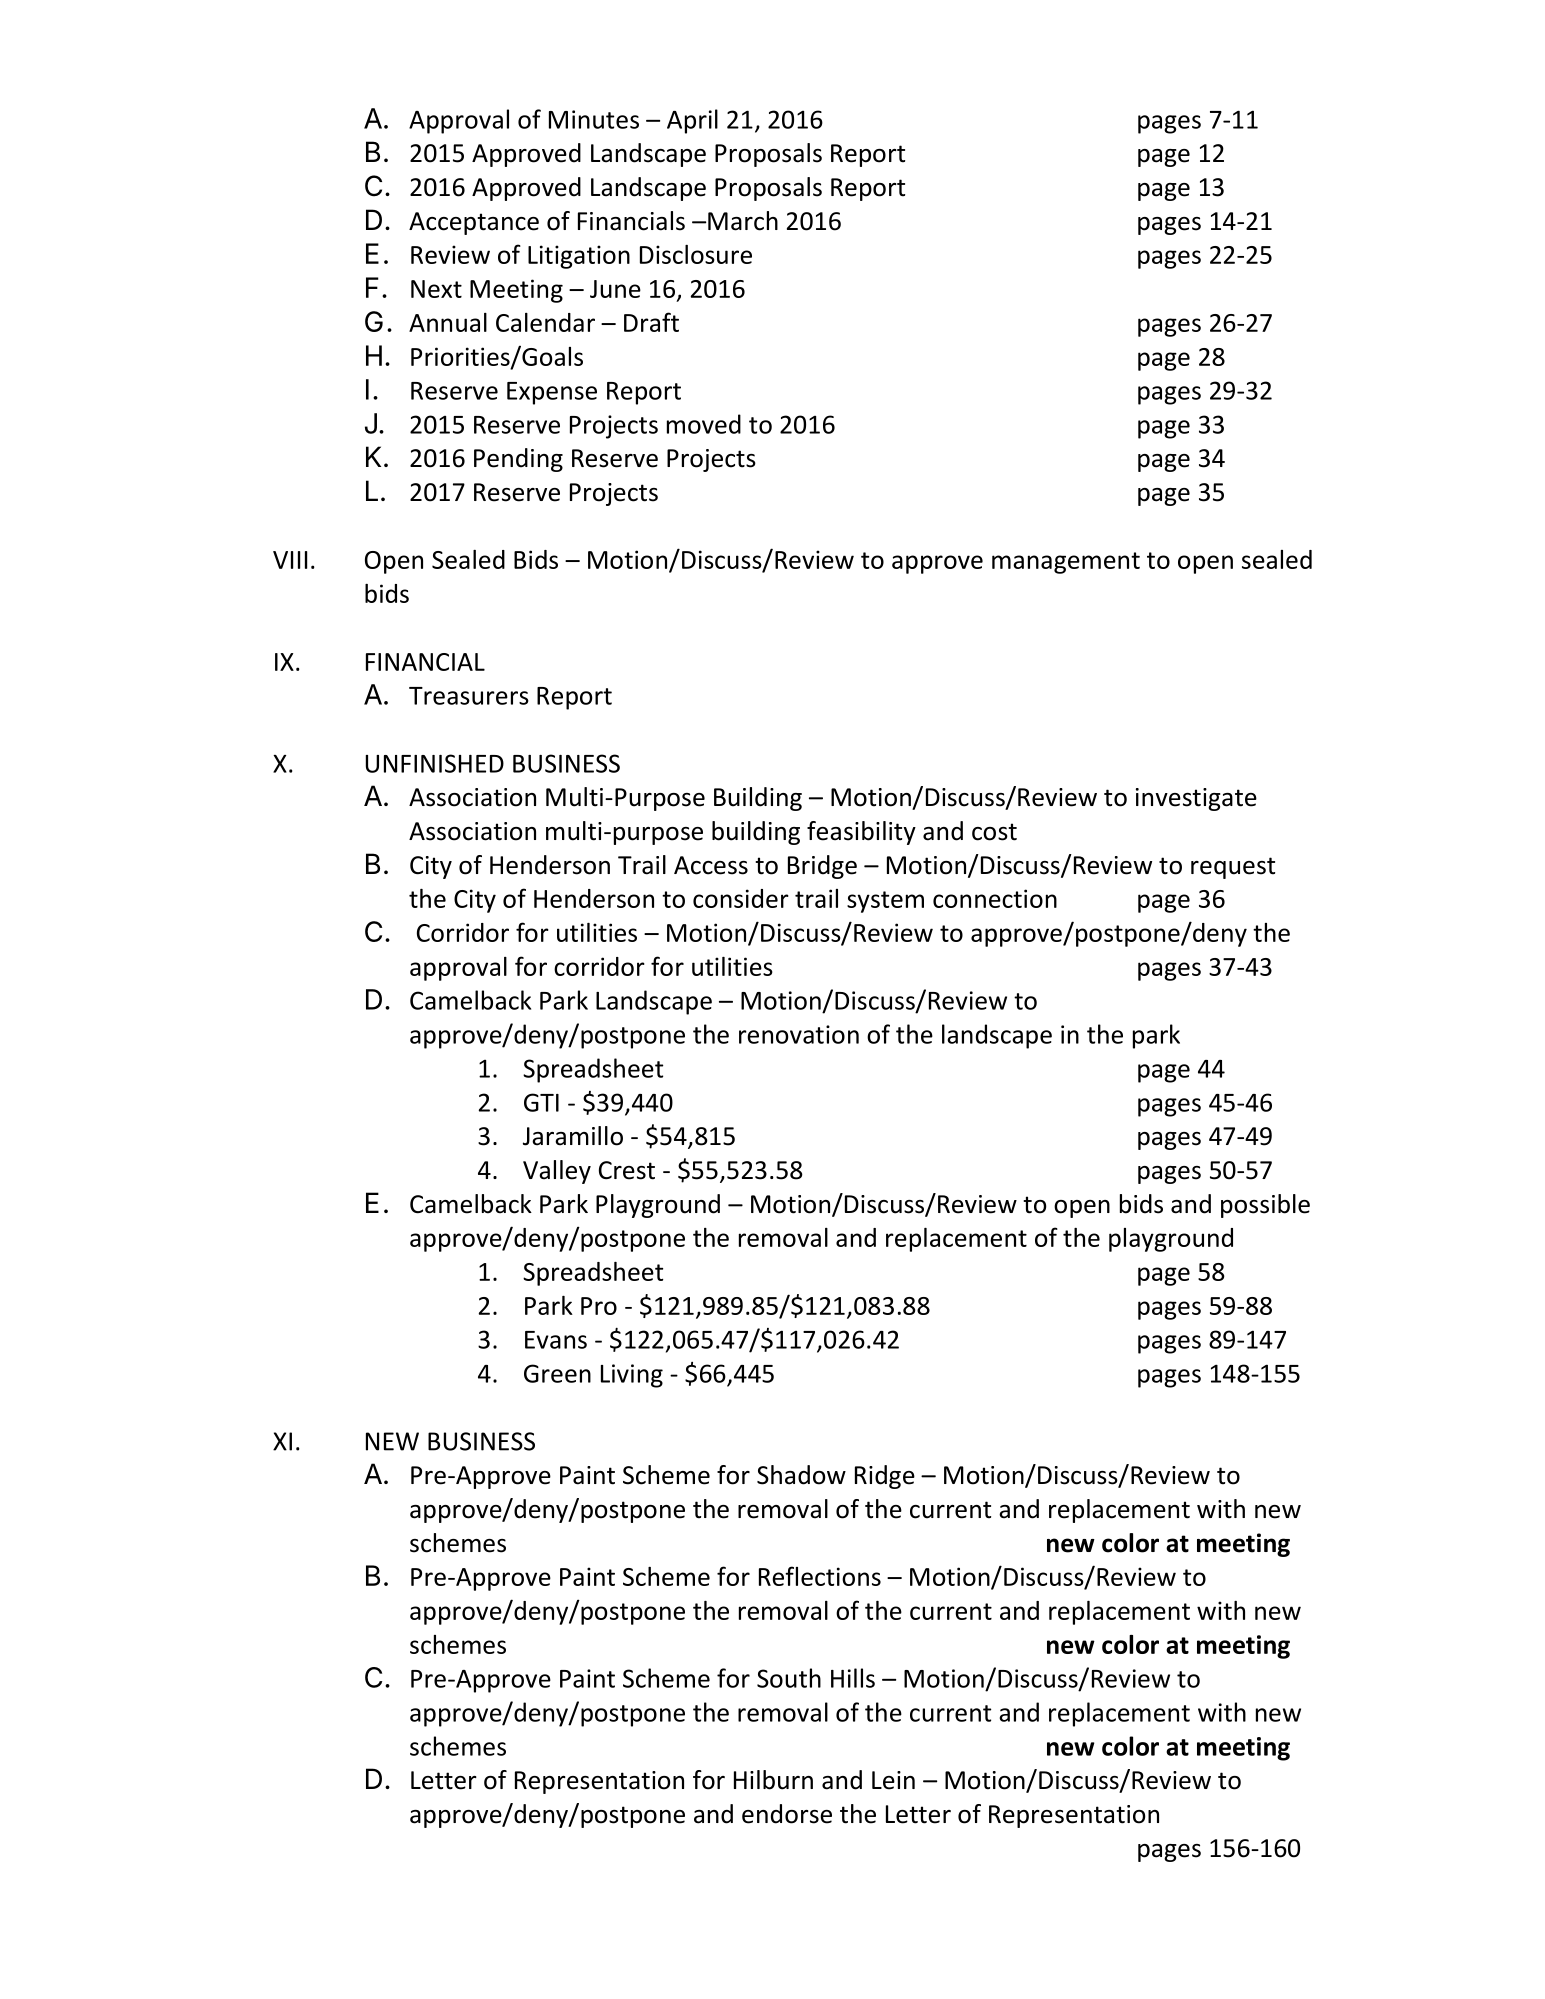 The width and height of the screenshot is (1545, 1999). Describe the element at coordinates (893, 1780) in the screenshot. I see `Lein` at that location.
